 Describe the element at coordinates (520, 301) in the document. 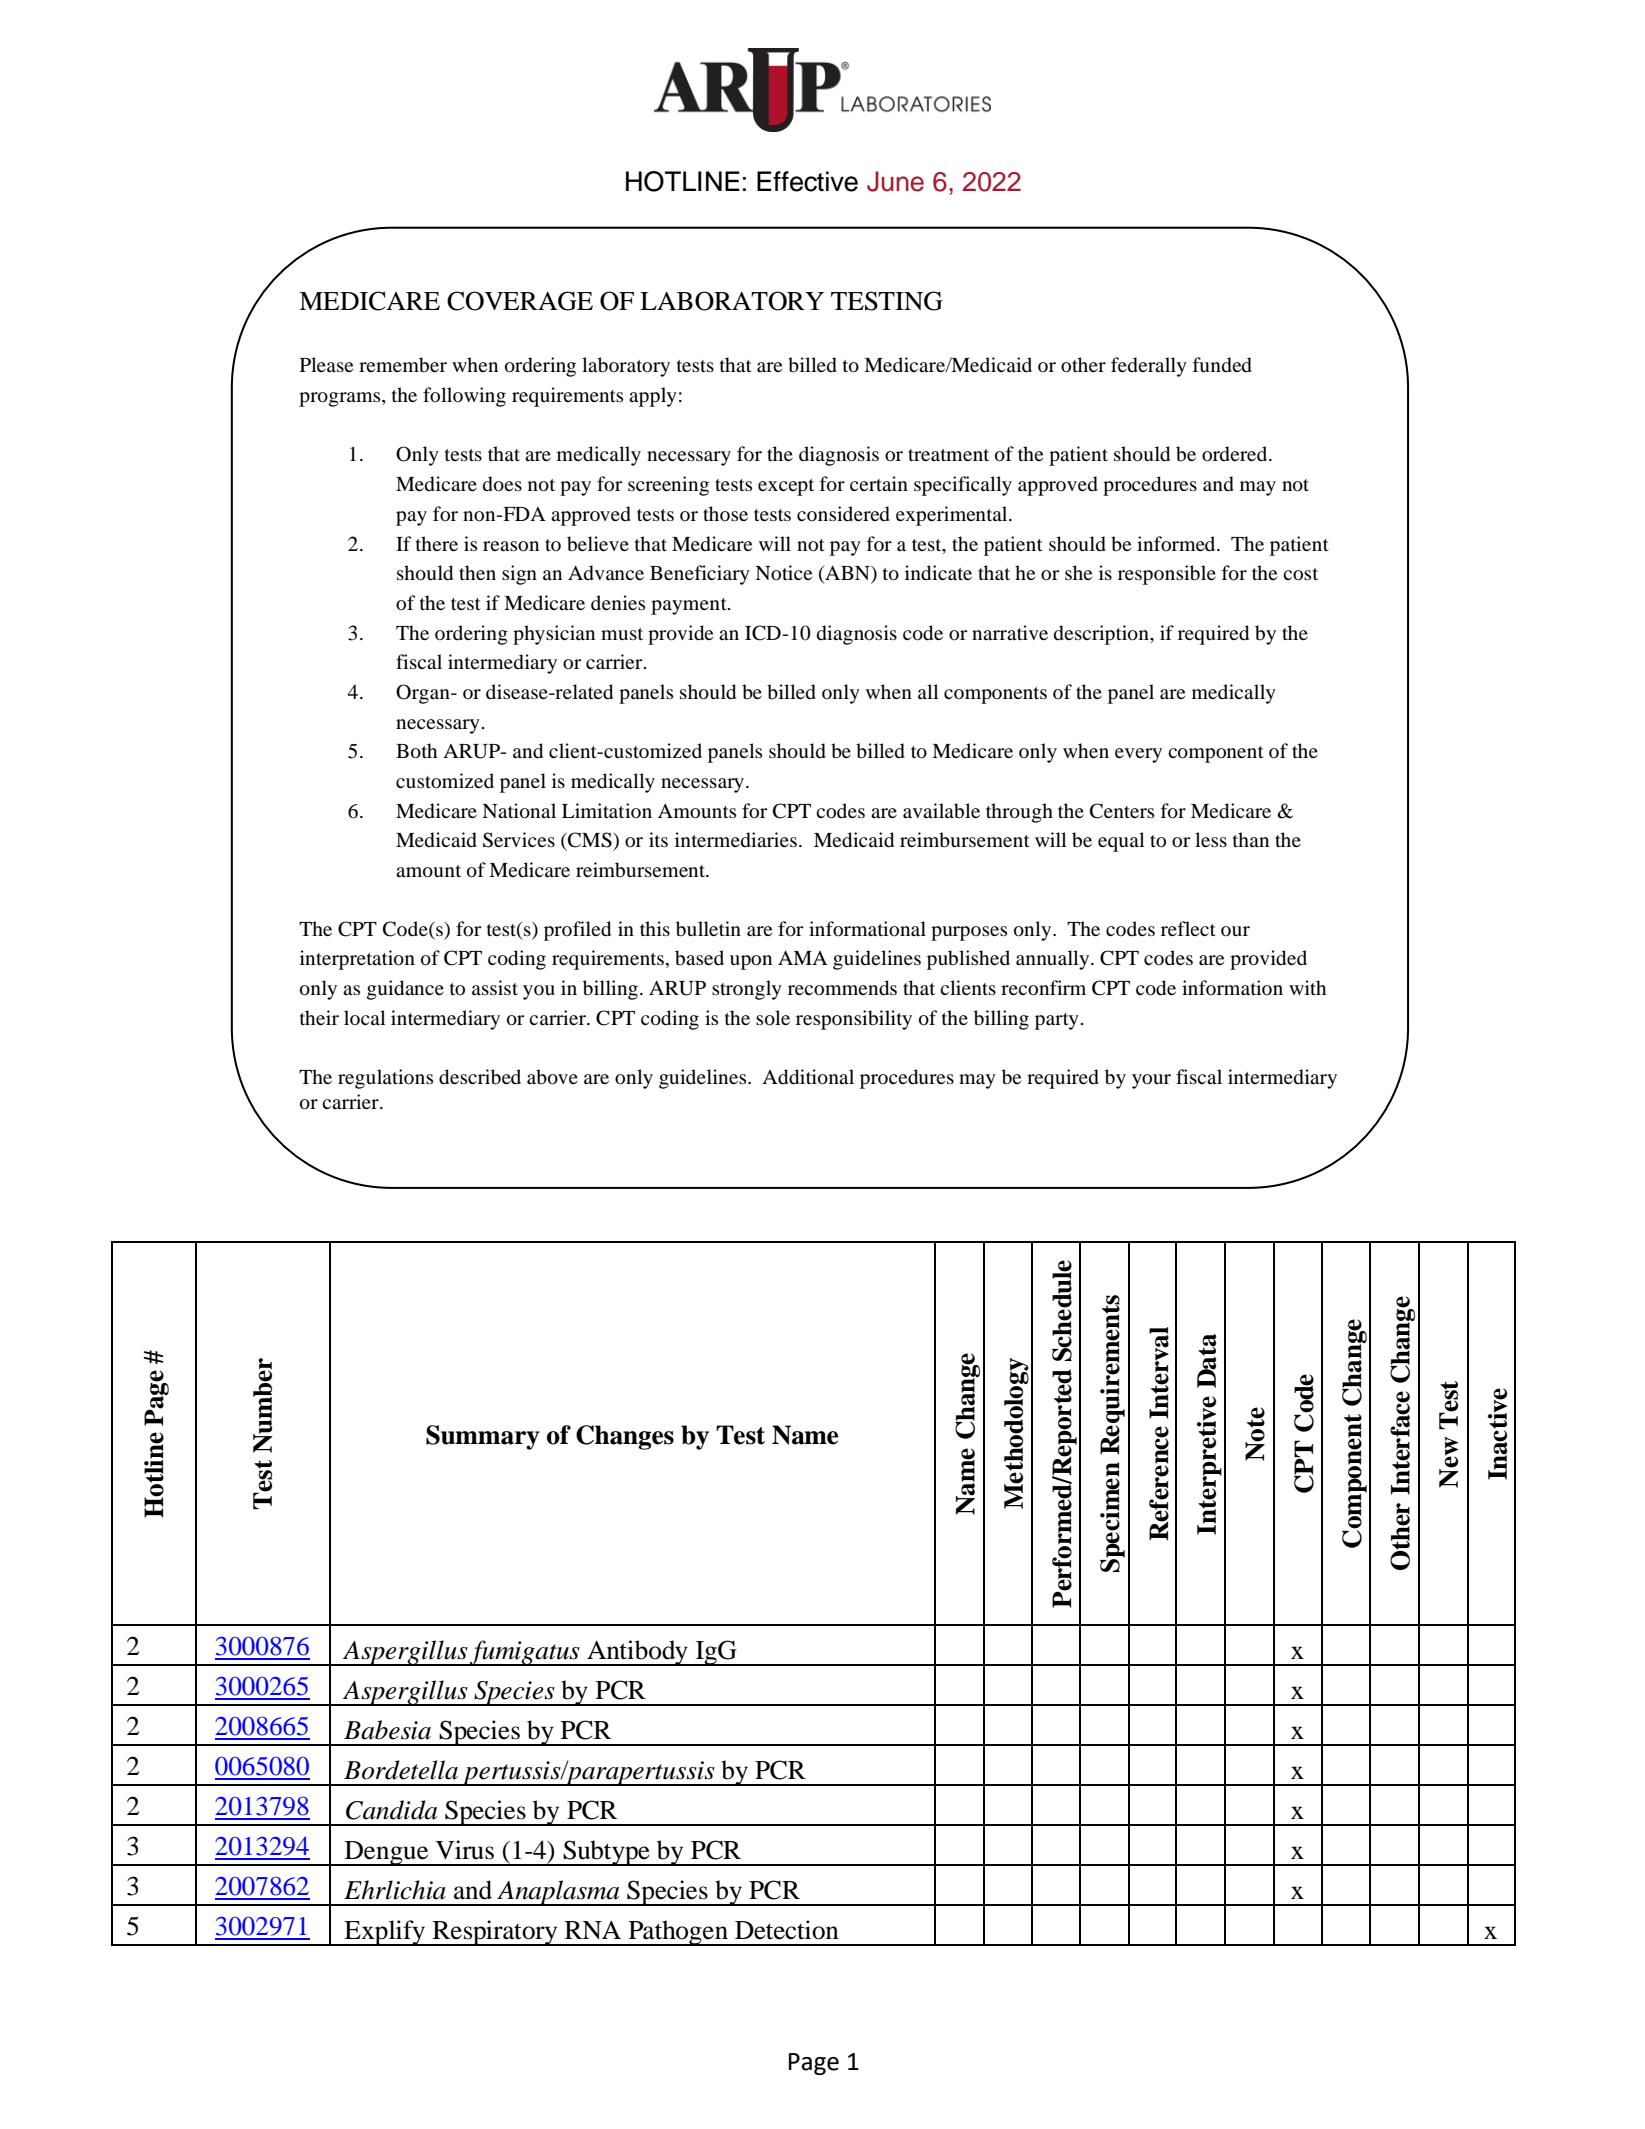

I see `COVERAGE` at that location.
